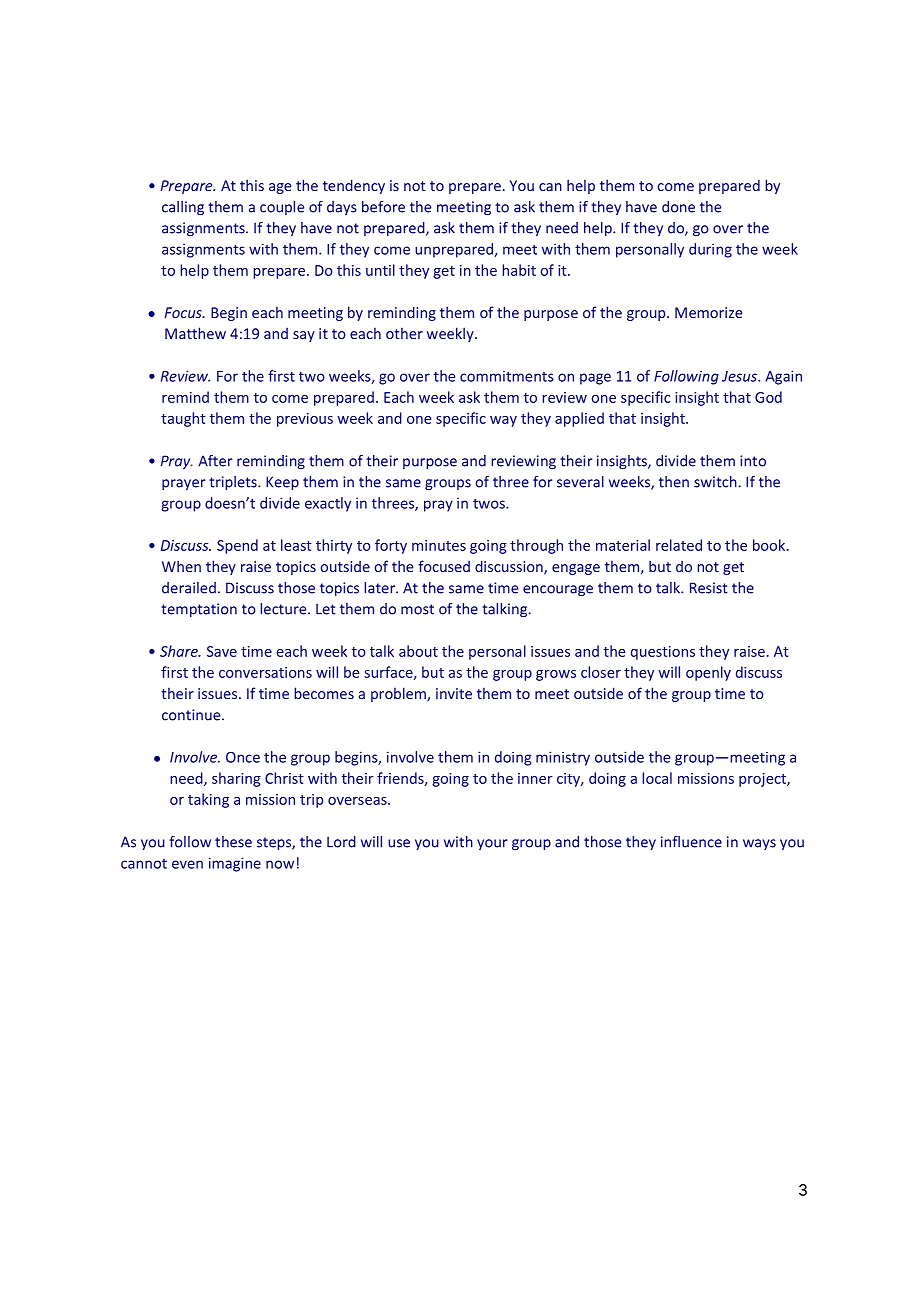 The image size is (924, 1308). I want to click on Save, so click(222, 651).
